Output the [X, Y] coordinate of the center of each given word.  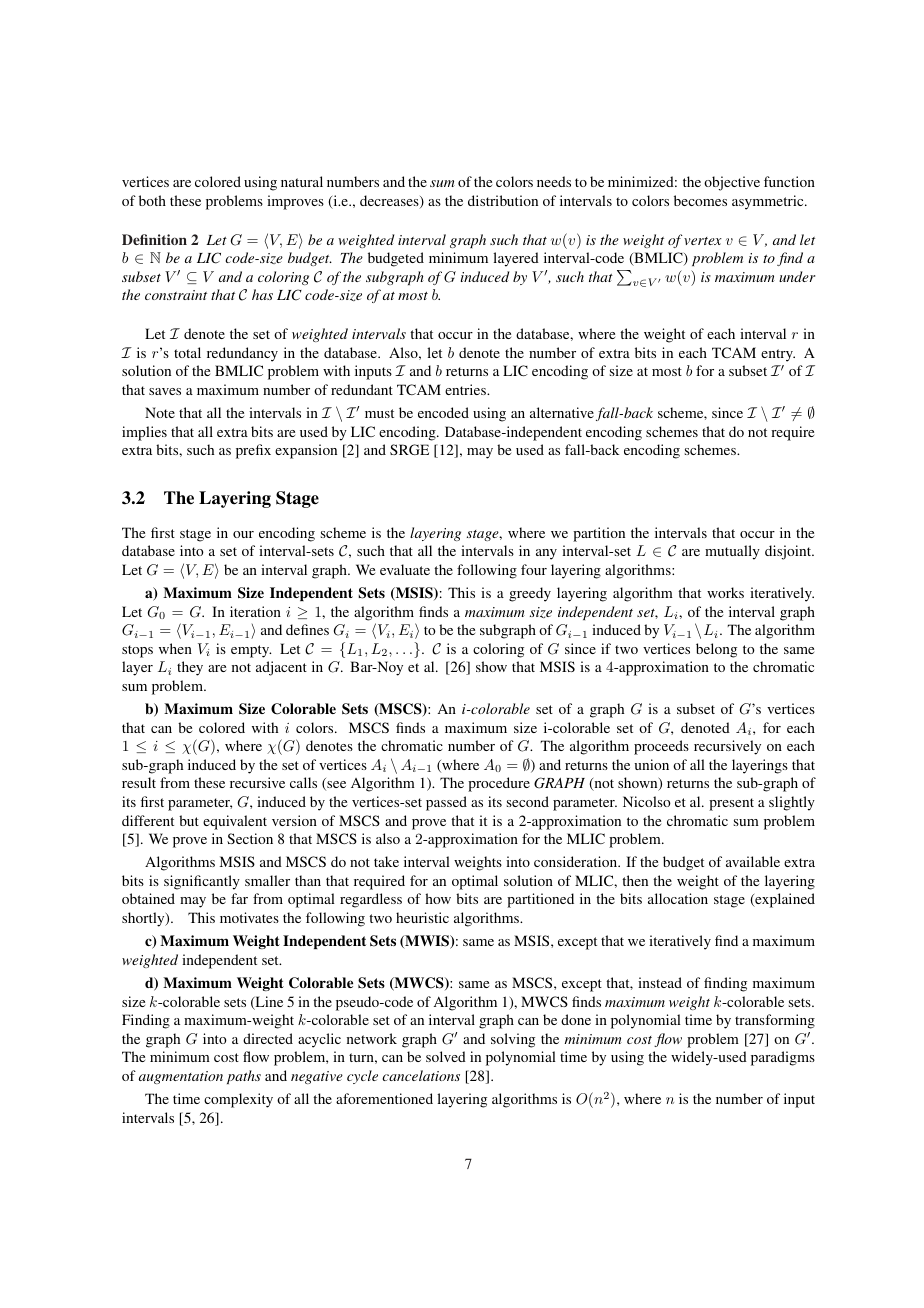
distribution [503, 200]
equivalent [235, 822]
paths [244, 1077]
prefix [253, 451]
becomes [700, 200]
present [731, 804]
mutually [732, 552]
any [546, 554]
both [152, 200]
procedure [499, 784]
